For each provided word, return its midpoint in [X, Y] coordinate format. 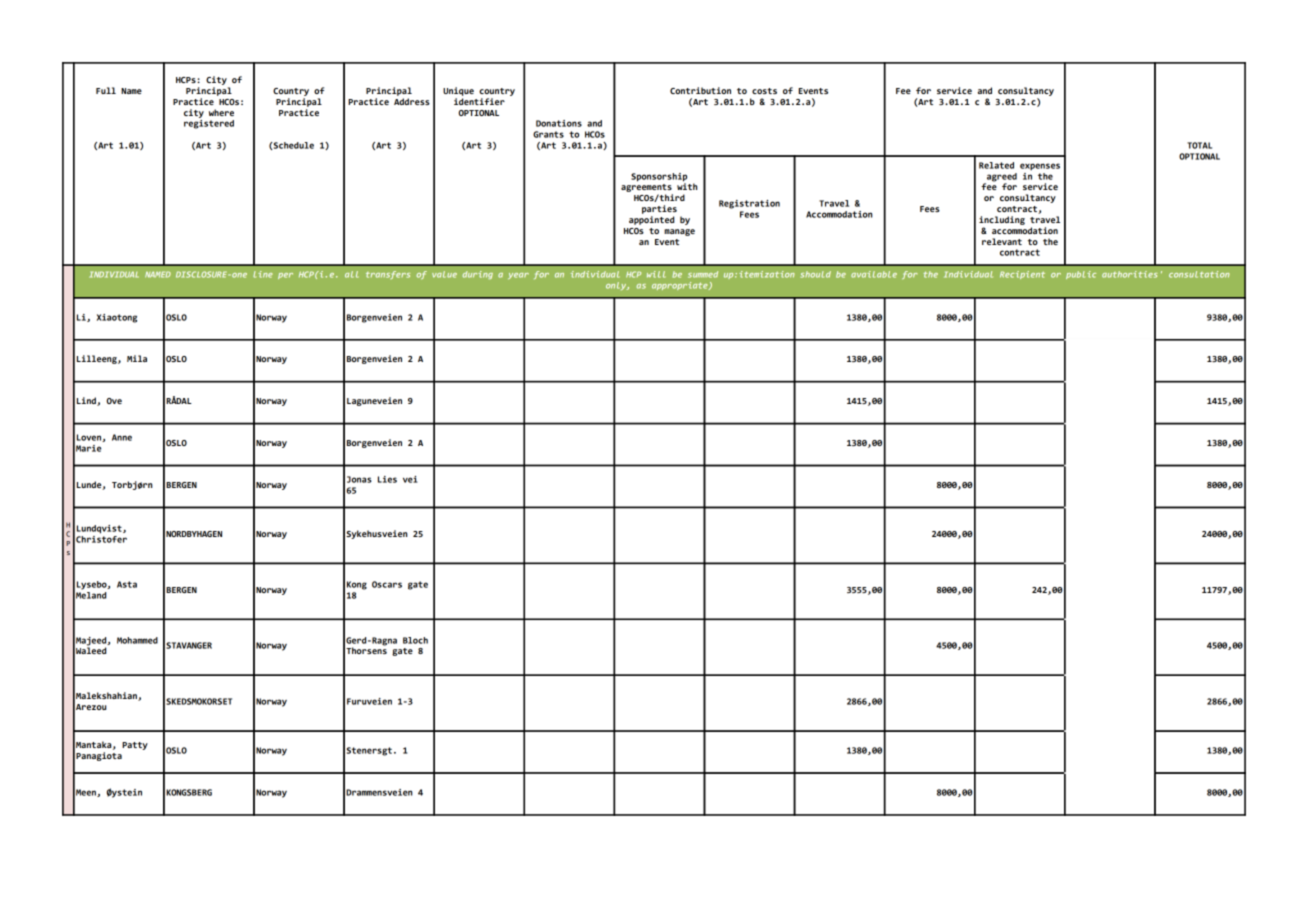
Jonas [359, 479]
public [1081, 275]
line [263, 274]
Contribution [700, 90]
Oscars [387, 584]
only [617, 286]
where [221, 112]
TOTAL [1199, 145]
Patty [135, 746]
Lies [387, 479]
